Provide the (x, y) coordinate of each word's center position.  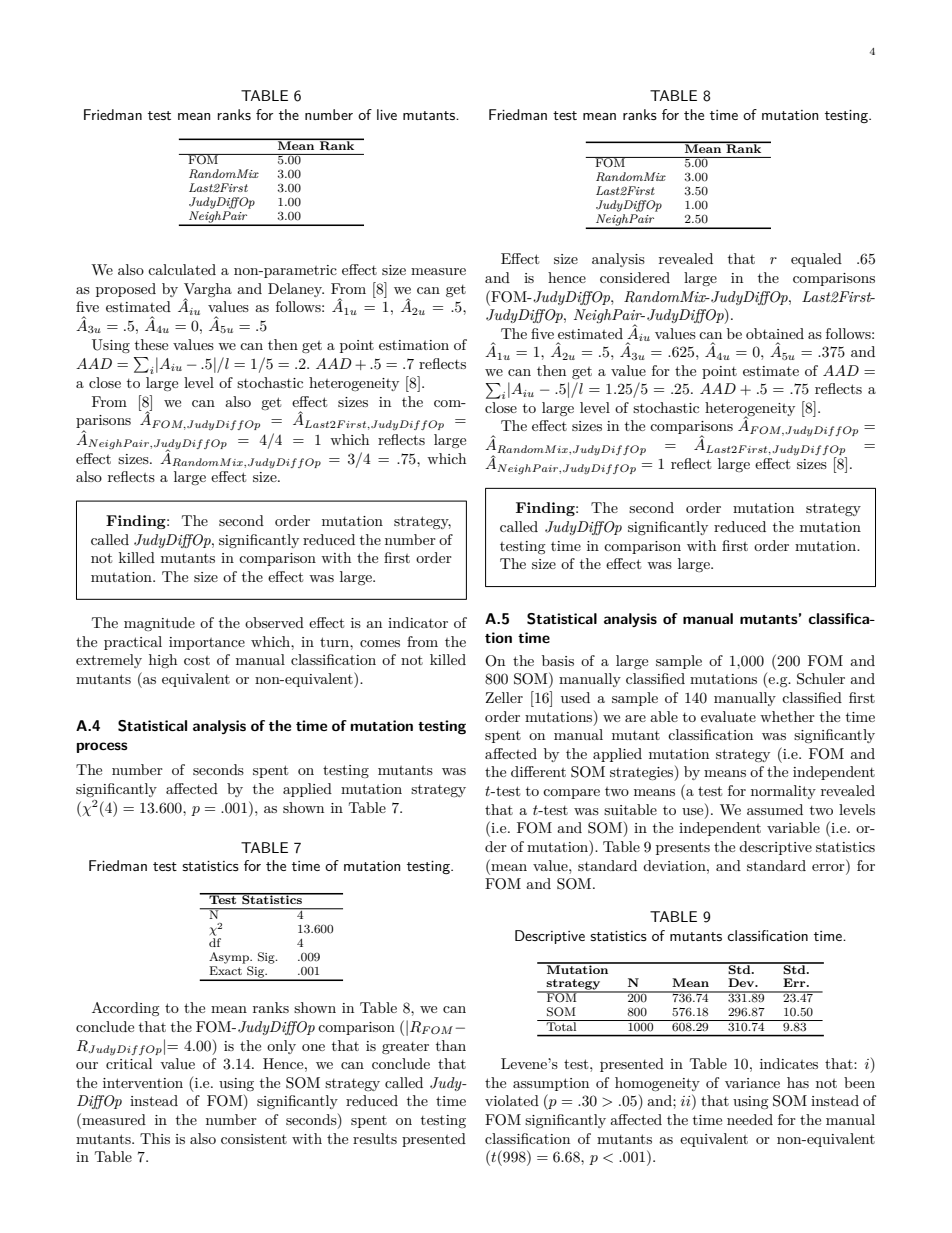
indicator (418, 622)
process (102, 747)
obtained (775, 333)
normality (783, 792)
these (151, 344)
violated (512, 1100)
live (387, 114)
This (155, 1138)
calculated (182, 269)
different (538, 771)
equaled (816, 260)
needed (750, 1119)
